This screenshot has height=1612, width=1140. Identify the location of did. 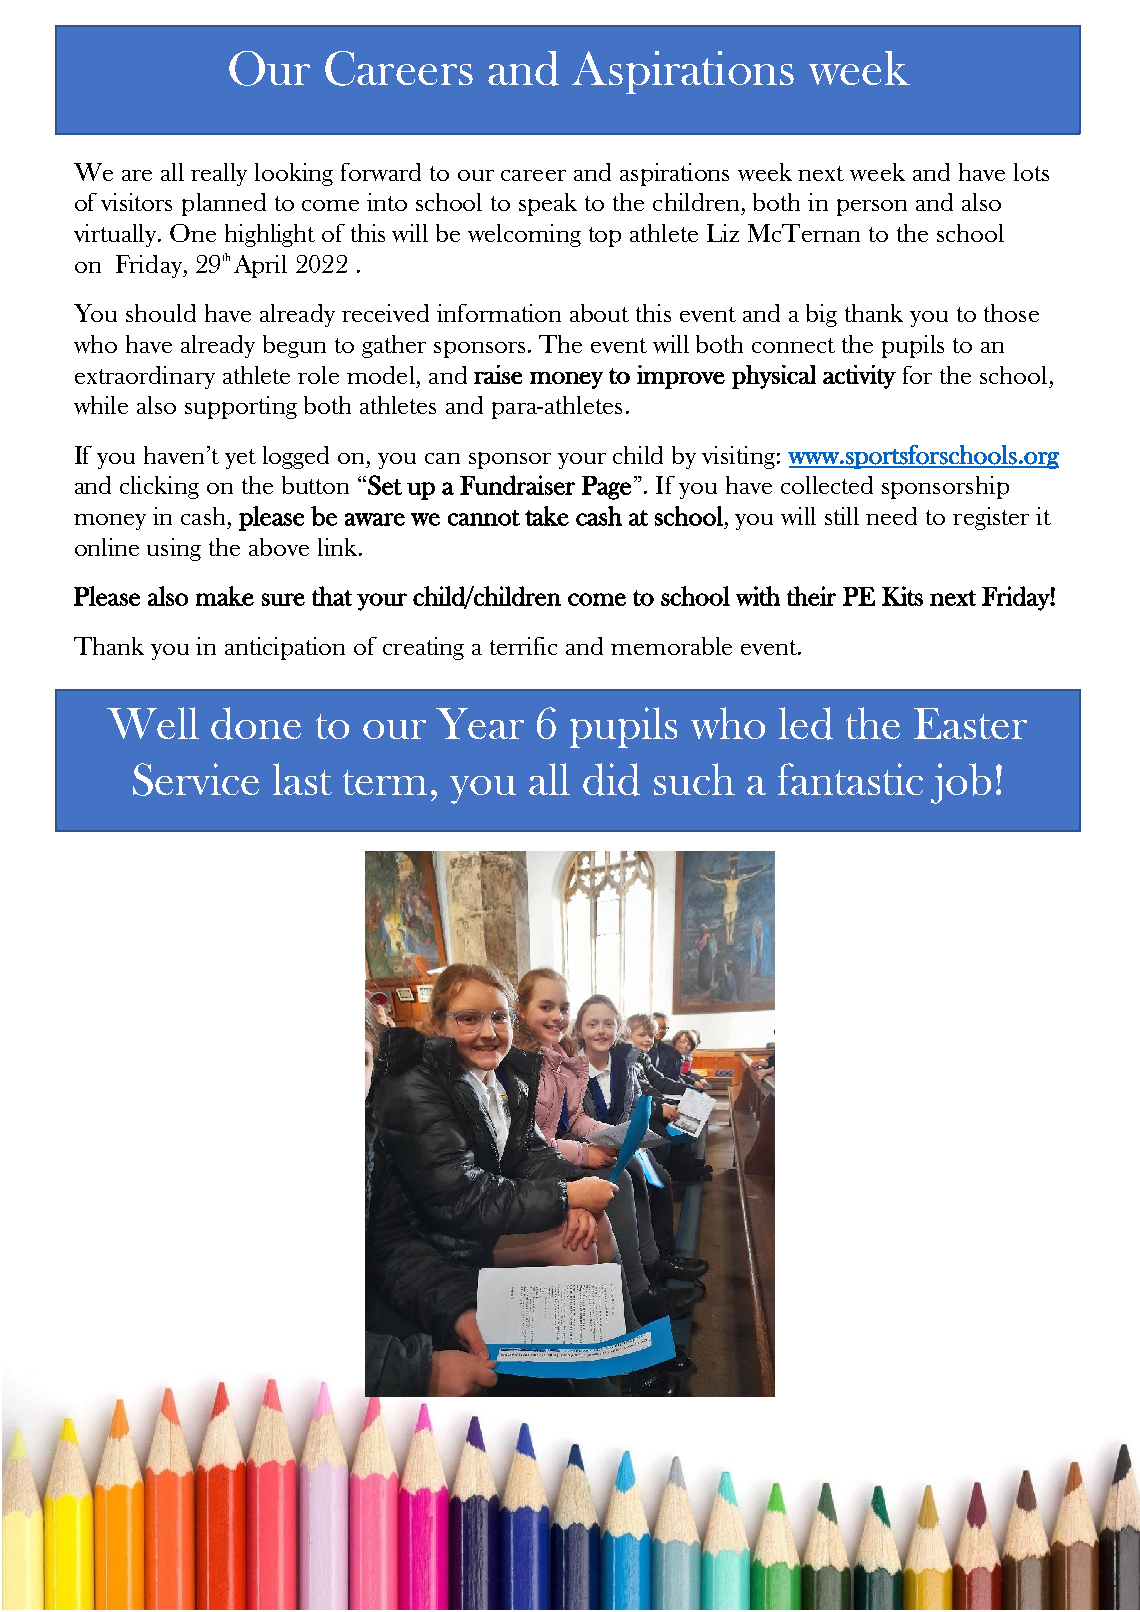
(611, 779).
